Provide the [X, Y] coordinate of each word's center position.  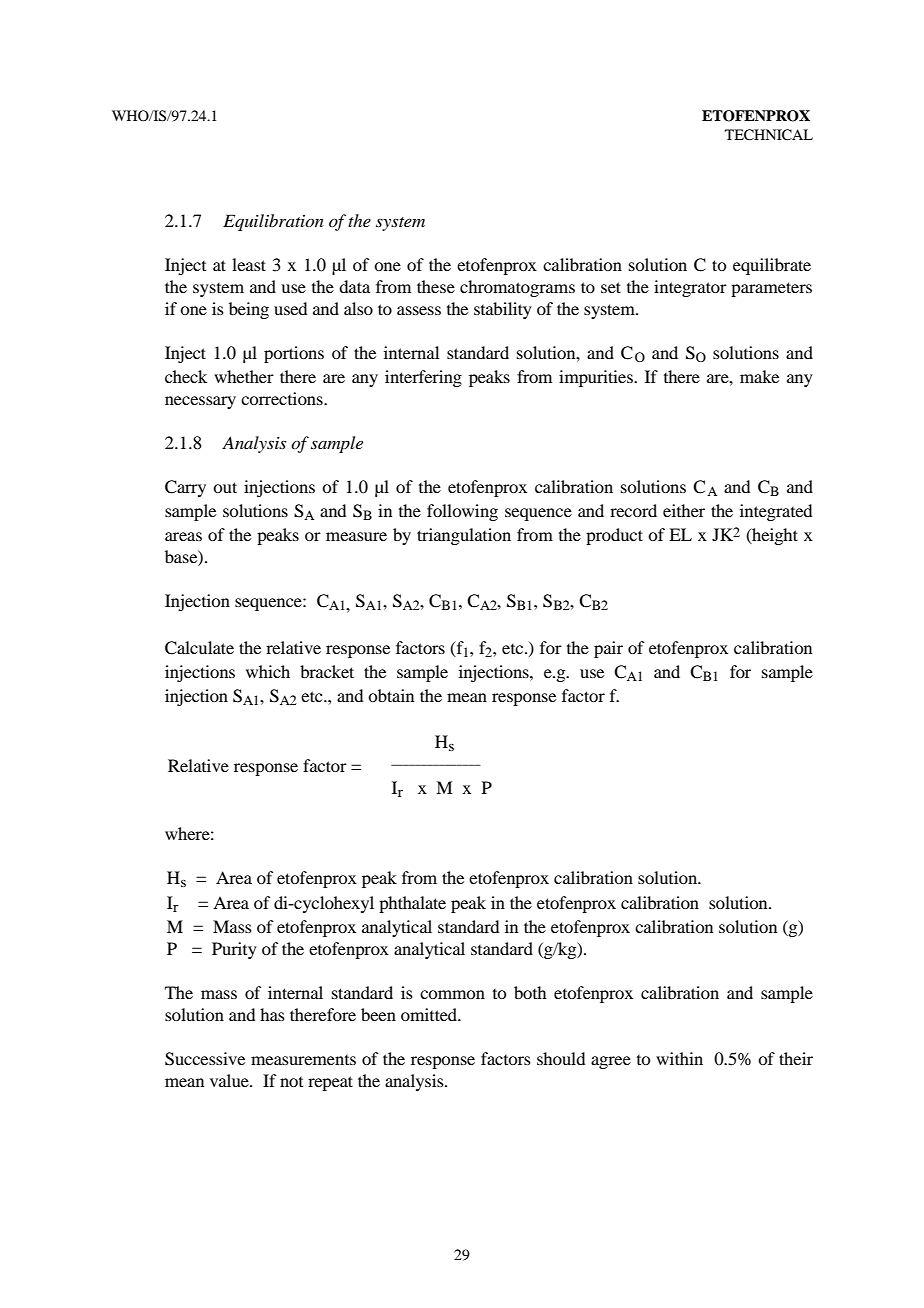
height [774, 536]
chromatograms [517, 288]
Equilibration [273, 222]
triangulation [464, 536]
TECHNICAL [769, 135]
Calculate [199, 648]
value [230, 1080]
